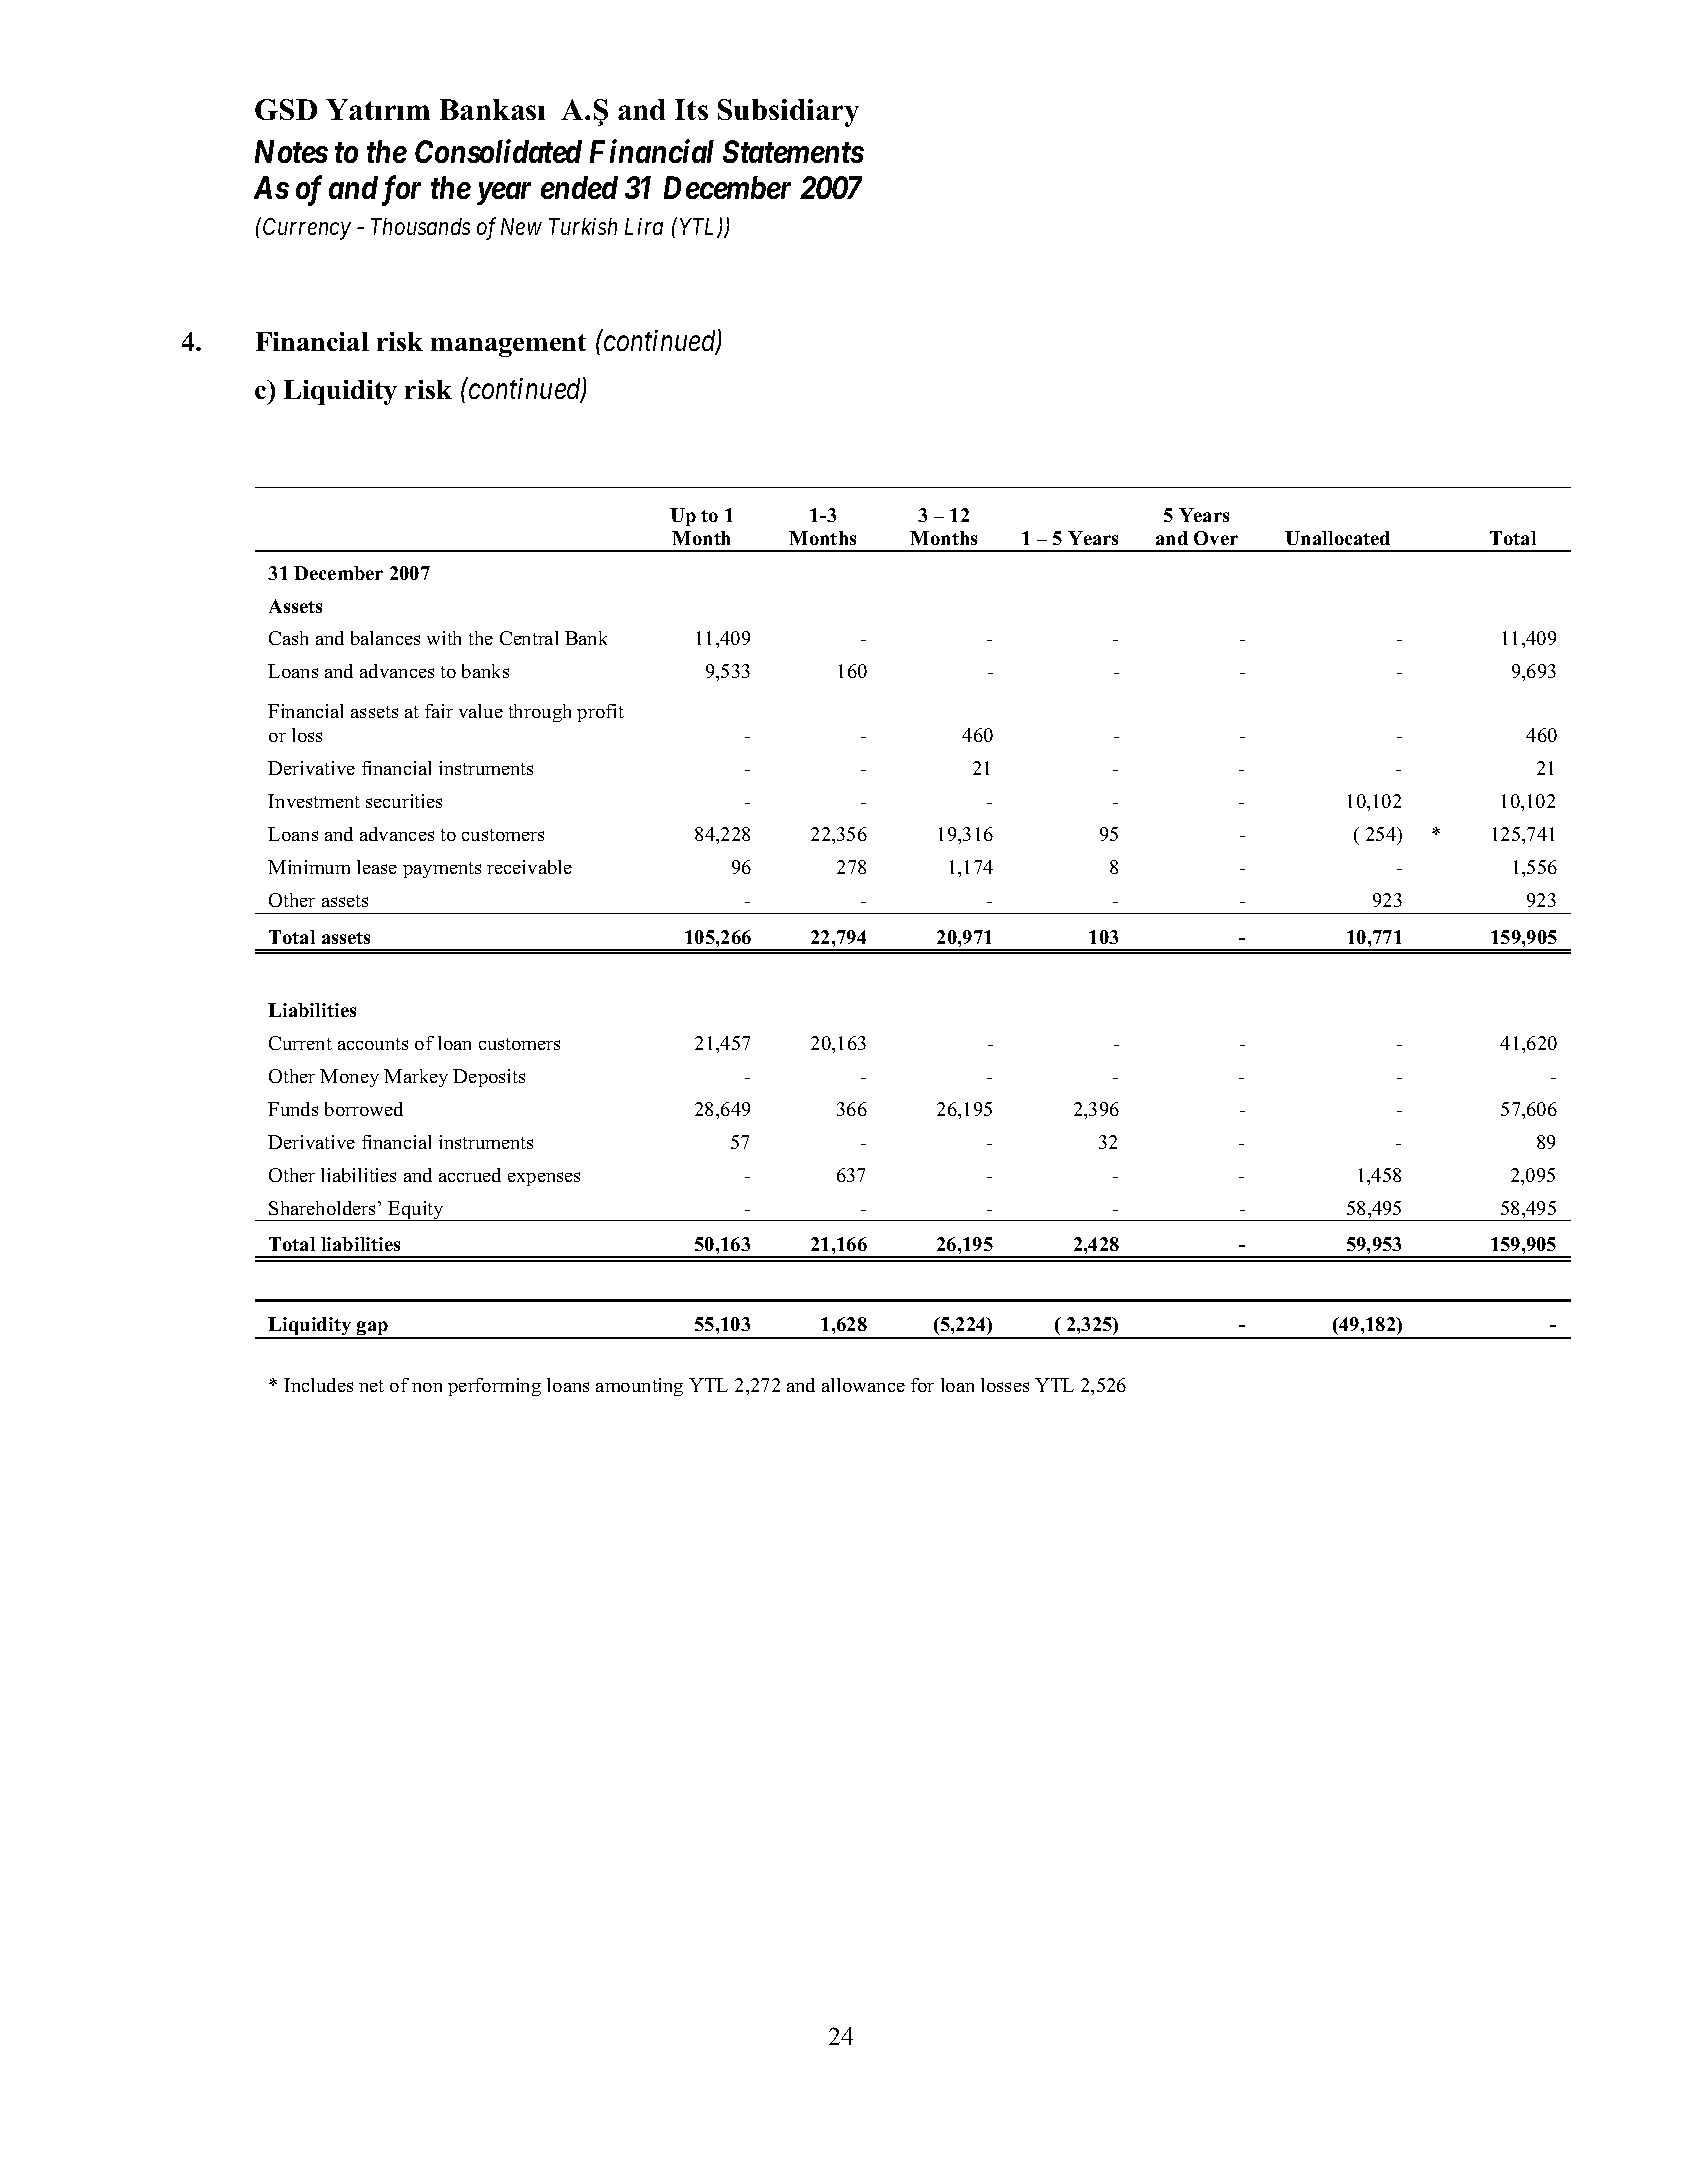 The height and width of the screenshot is (2177, 1682). What do you see at coordinates (1337, 538) in the screenshot?
I see `Unallocated` at bounding box center [1337, 538].
